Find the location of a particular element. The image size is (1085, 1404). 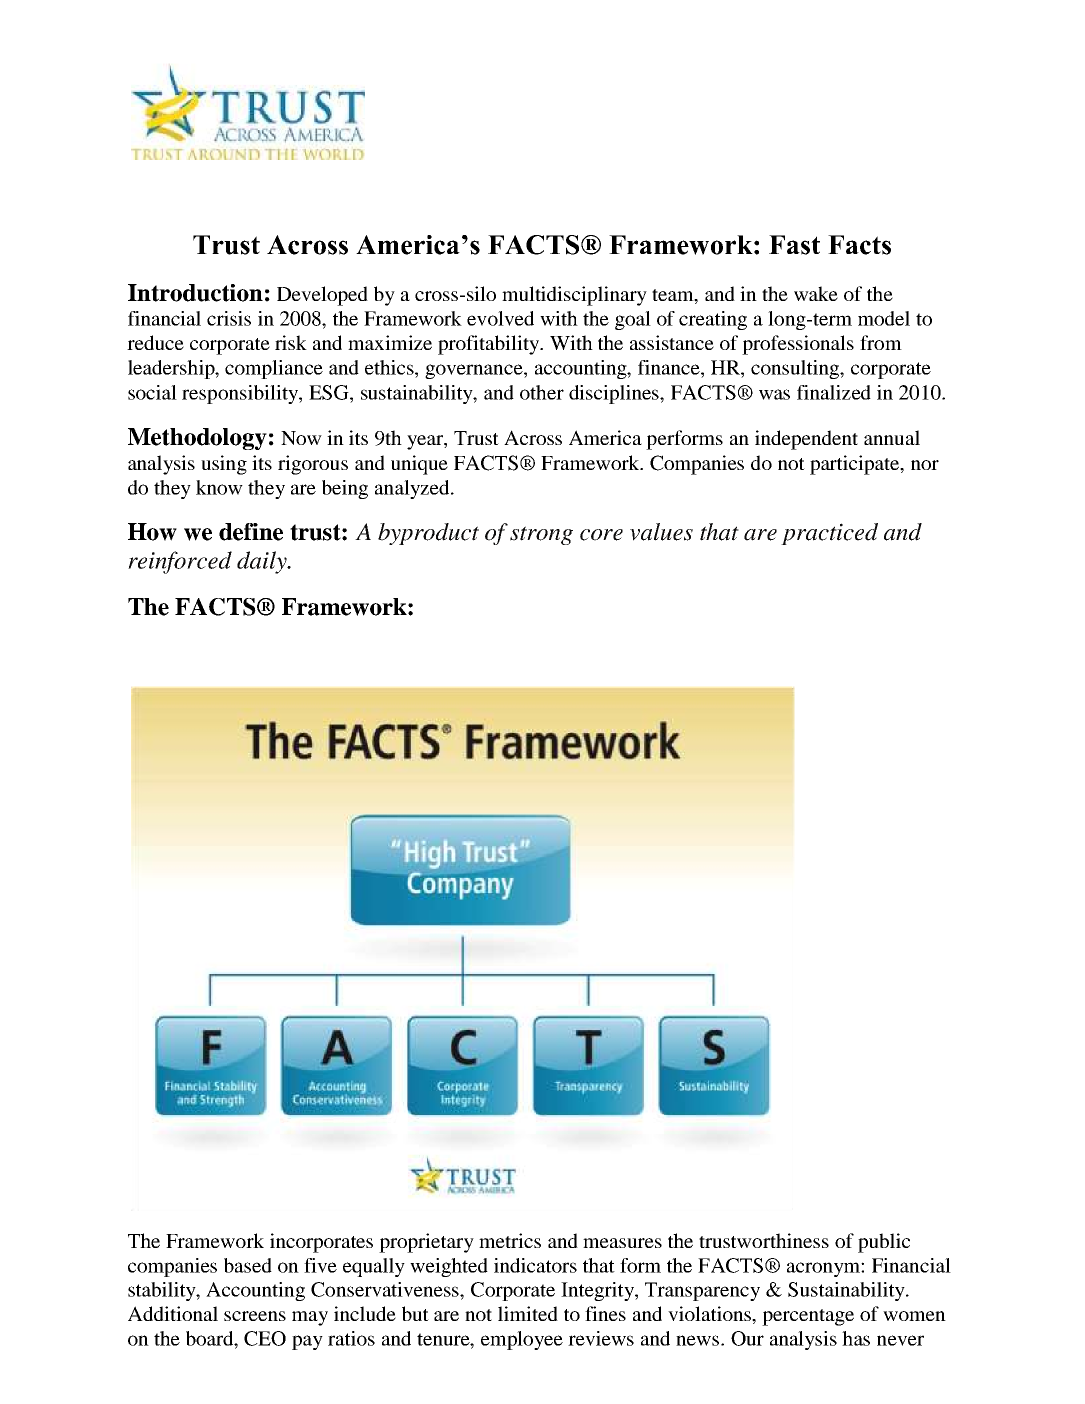

based is located at coordinates (248, 1265).
